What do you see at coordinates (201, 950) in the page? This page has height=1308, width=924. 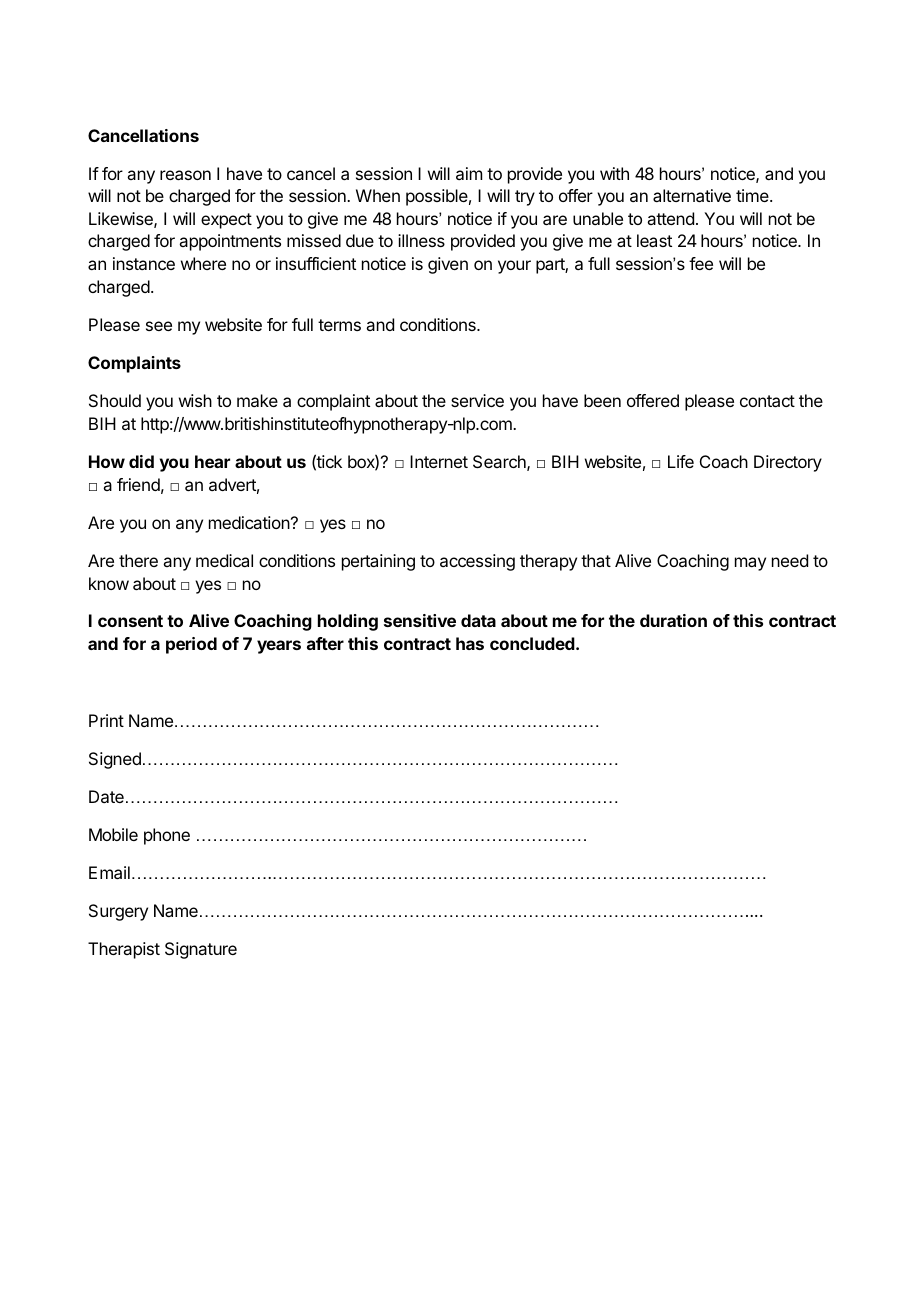 I see `Signature` at bounding box center [201, 950].
